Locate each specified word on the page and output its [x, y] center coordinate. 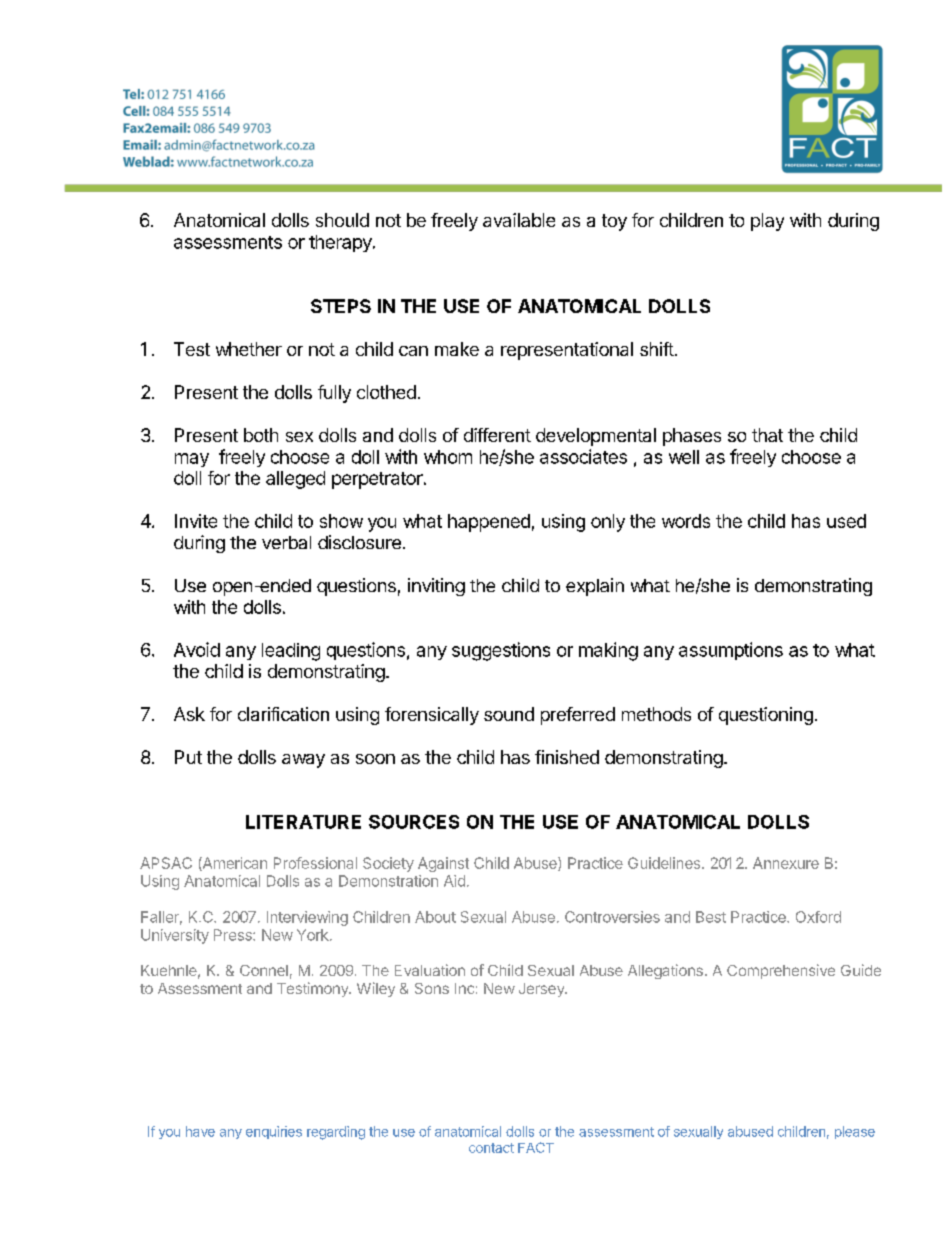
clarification [283, 714]
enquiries [274, 1132]
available [519, 220]
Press [234, 935]
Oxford [818, 917]
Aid [454, 881]
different [497, 435]
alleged [295, 480]
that [767, 435]
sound [509, 714]
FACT [536, 1147]
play [767, 222]
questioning [766, 716]
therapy [341, 243]
